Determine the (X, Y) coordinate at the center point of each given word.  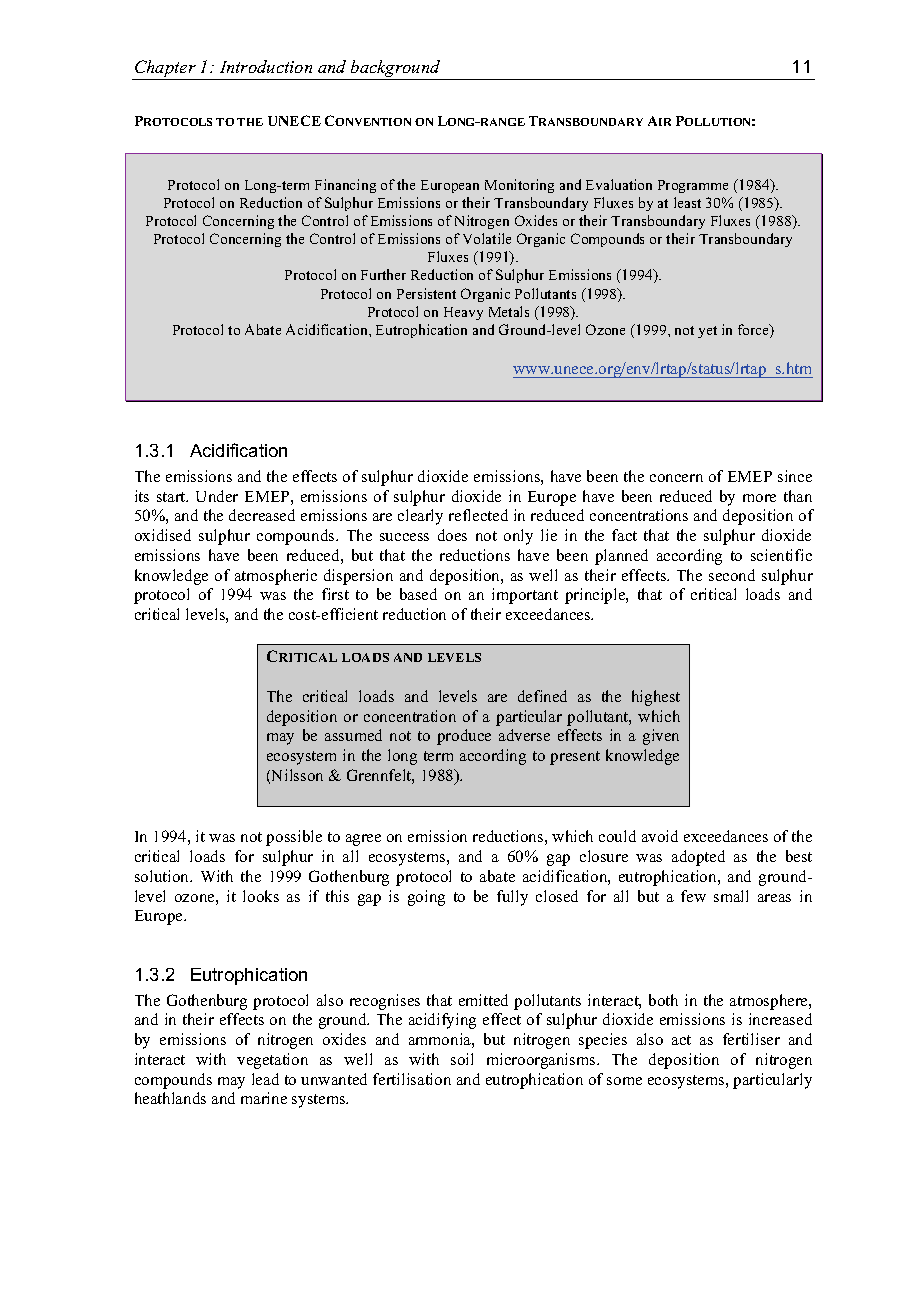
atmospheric (276, 577)
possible (294, 838)
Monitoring (519, 186)
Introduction (266, 66)
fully (512, 898)
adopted (698, 858)
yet (707, 332)
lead (265, 1079)
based (418, 594)
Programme (693, 186)
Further (383, 274)
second (732, 575)
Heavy (463, 313)
